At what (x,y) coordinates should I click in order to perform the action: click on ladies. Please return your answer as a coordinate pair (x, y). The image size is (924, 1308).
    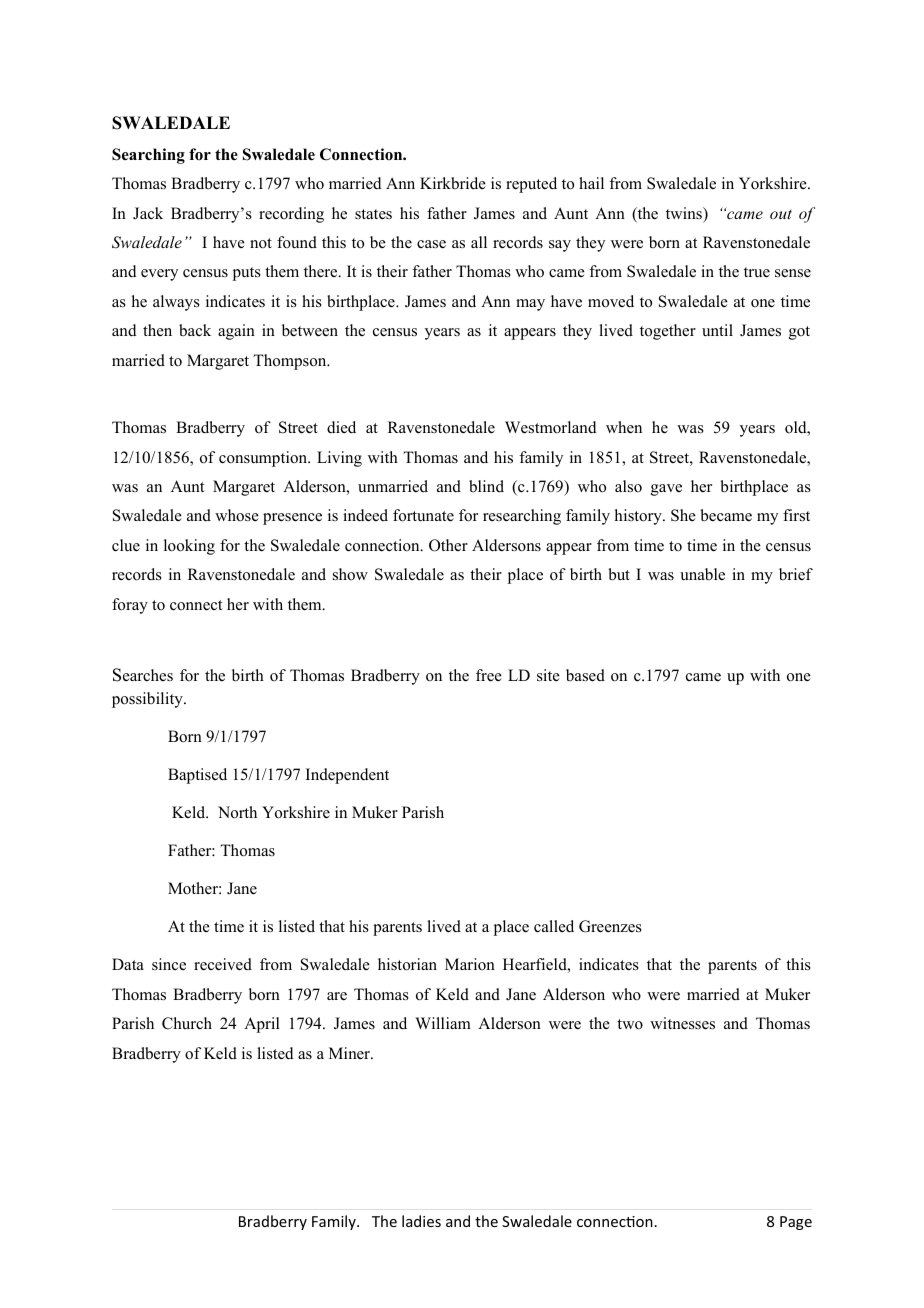
    Looking at the image, I should click on (421, 1221).
